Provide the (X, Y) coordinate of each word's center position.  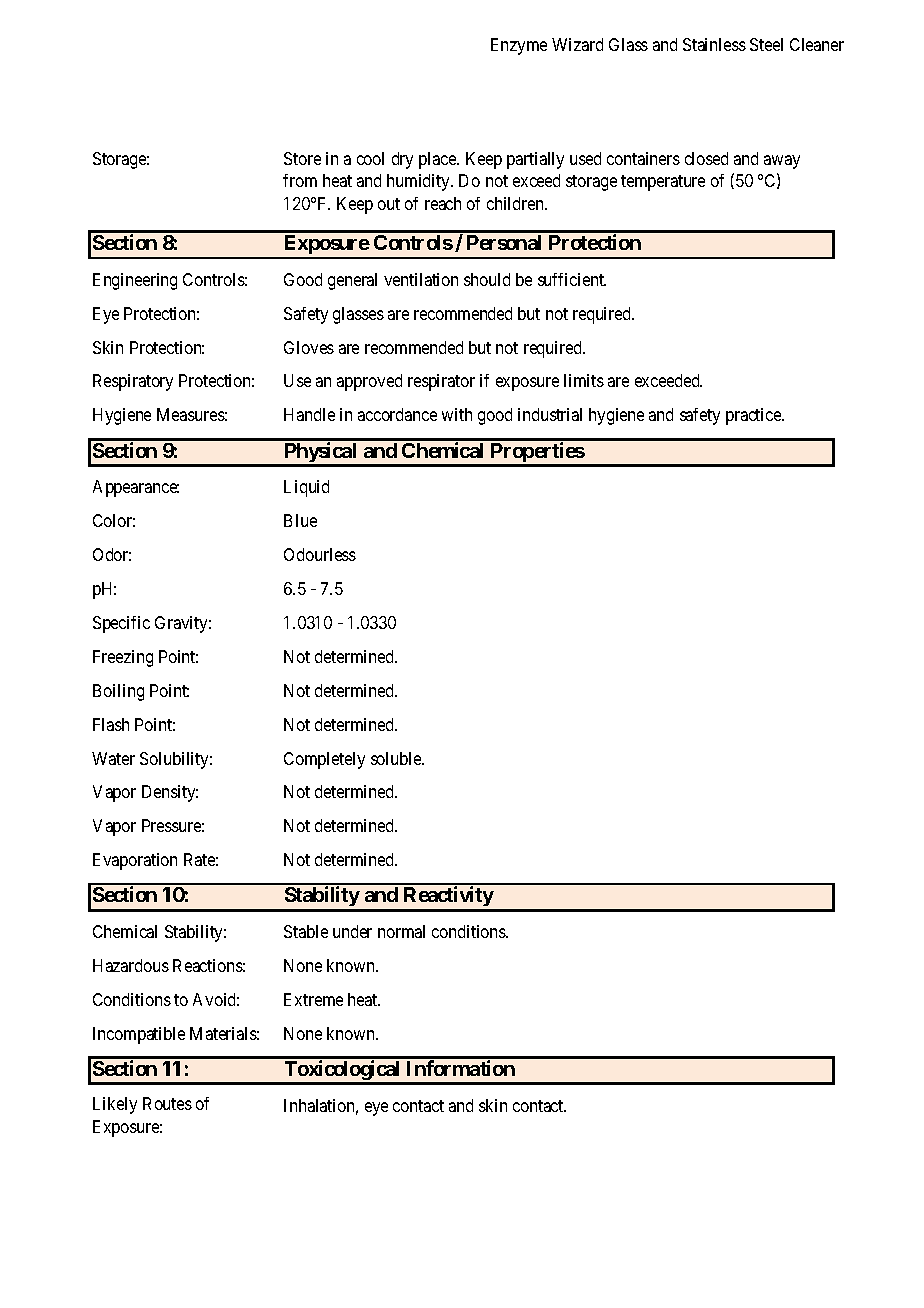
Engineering (135, 281)
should (487, 279)
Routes (167, 1103)
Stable (306, 931)
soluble (397, 758)
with (457, 414)
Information (461, 1068)
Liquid (306, 488)
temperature (663, 183)
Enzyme (519, 46)
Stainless (714, 44)
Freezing (123, 658)
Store (302, 158)
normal (401, 931)
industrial (550, 414)
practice (754, 416)
